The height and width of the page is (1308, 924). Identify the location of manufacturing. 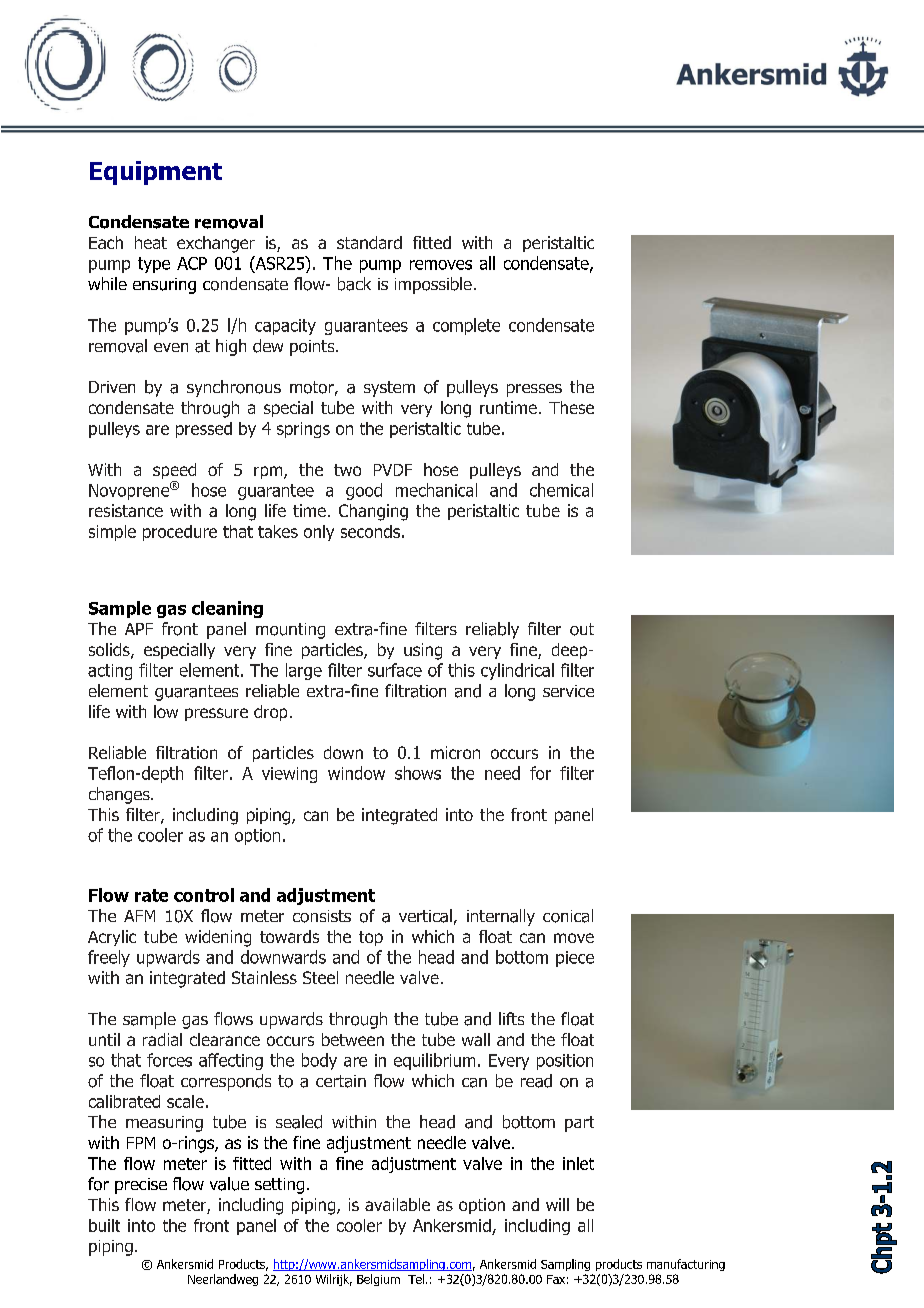
(686, 1265).
